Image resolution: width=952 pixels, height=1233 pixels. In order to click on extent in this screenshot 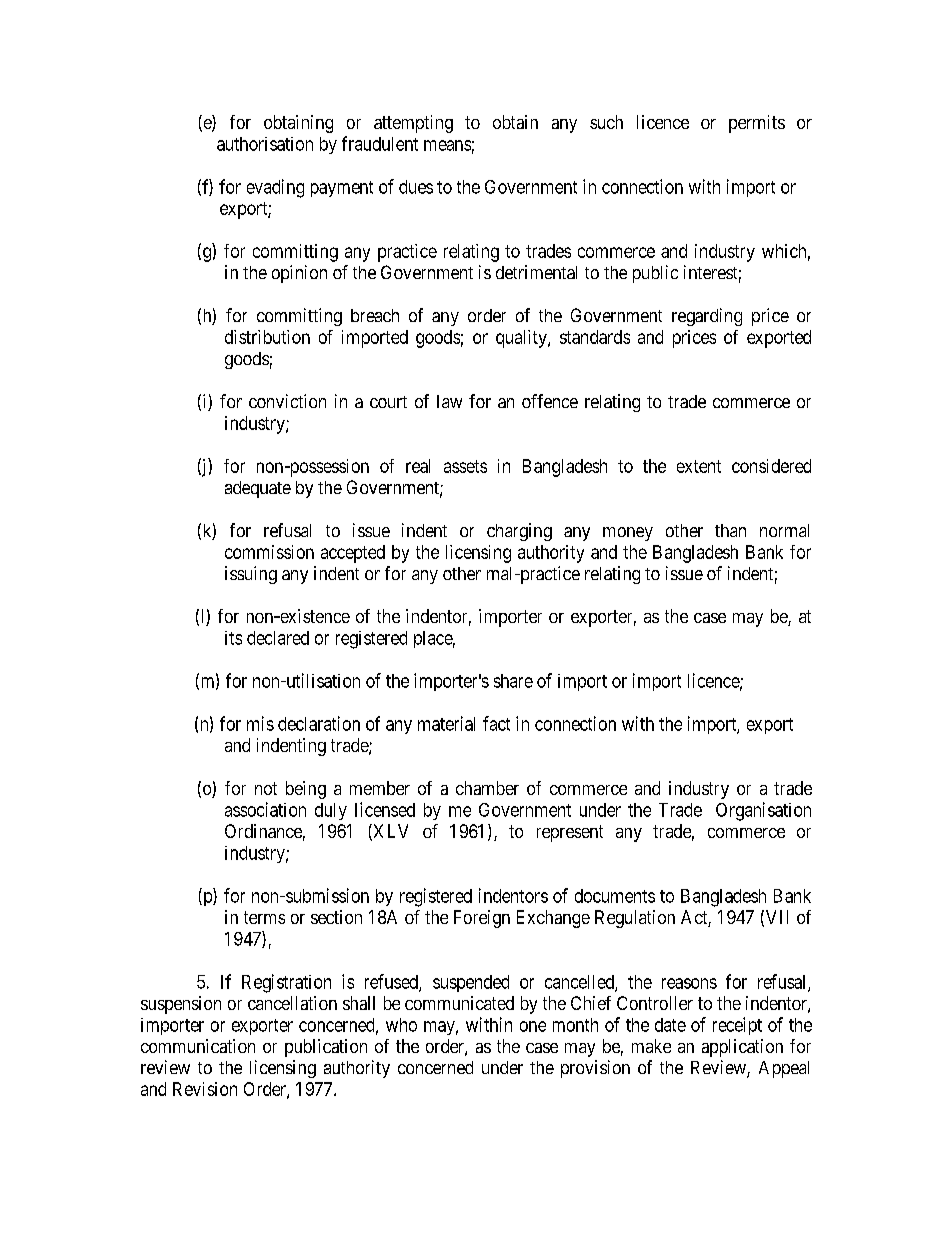, I will do `click(699, 466)`.
